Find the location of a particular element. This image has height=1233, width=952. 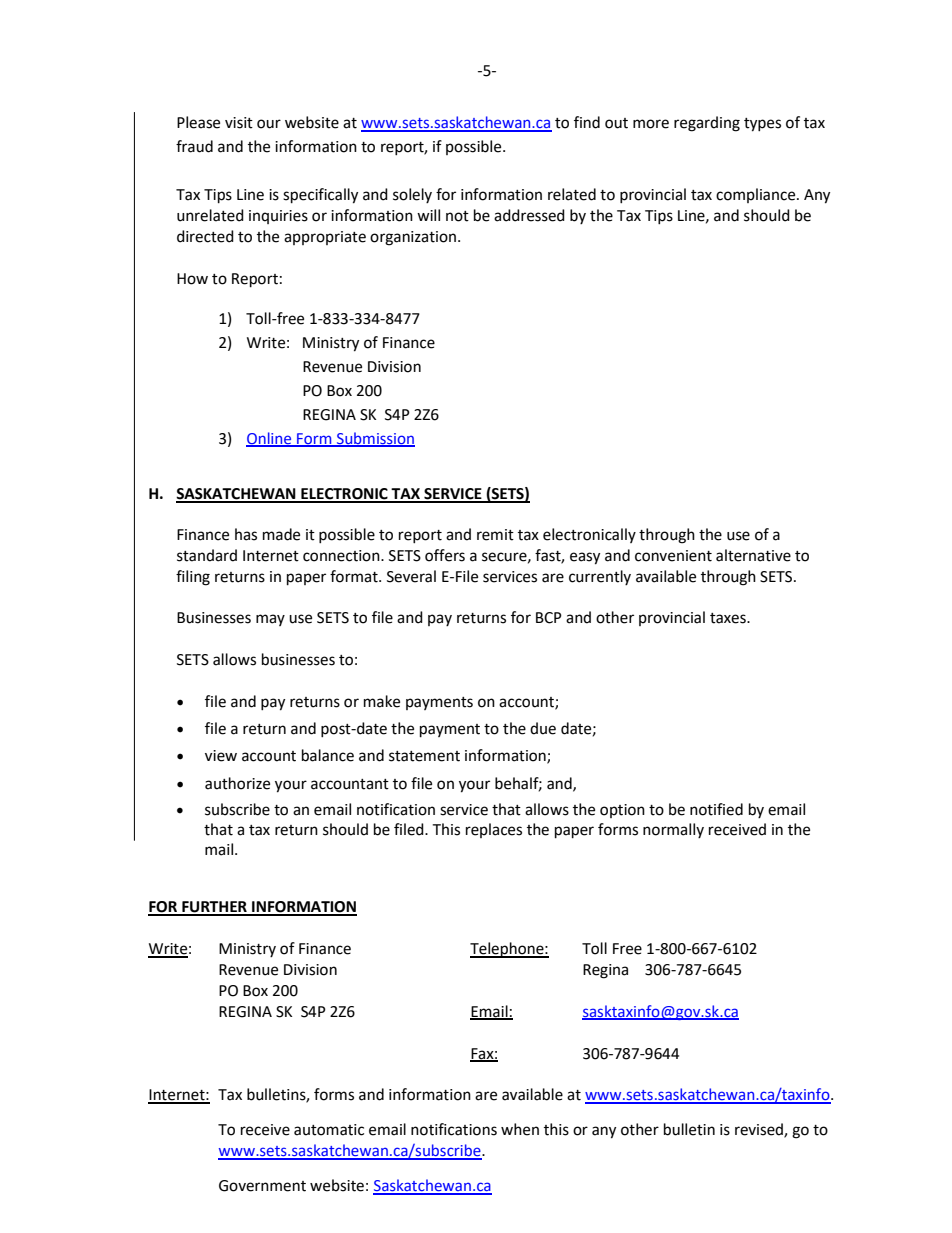

regarding is located at coordinates (707, 124).
